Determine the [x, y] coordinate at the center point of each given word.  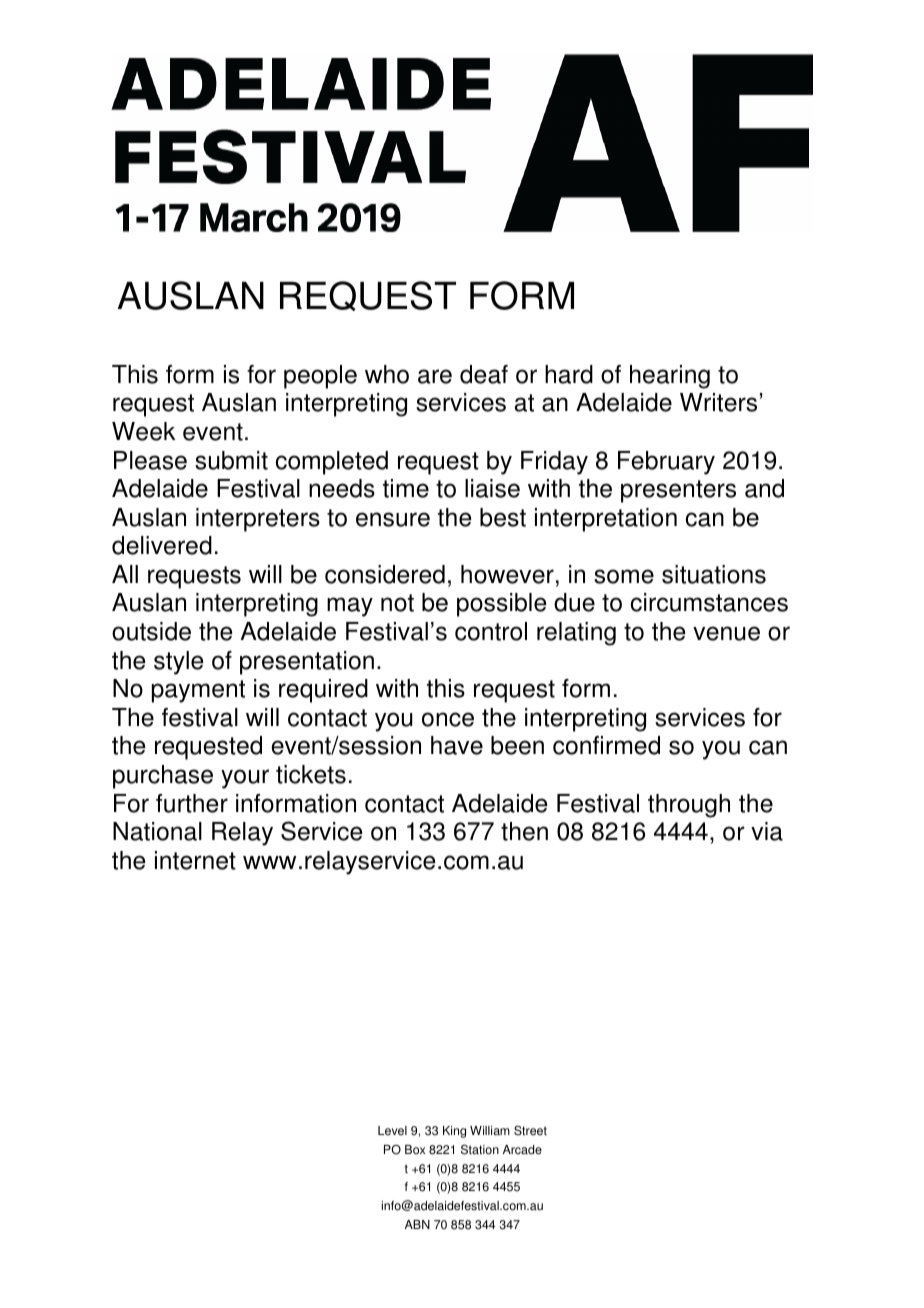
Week [143, 431]
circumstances [709, 602]
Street [530, 1130]
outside [151, 631]
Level [392, 1131]
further [192, 803]
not [397, 603]
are [435, 376]
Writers [718, 402]
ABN [417, 1224]
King [454, 1132]
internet [195, 860]
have [457, 745]
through [689, 806]
